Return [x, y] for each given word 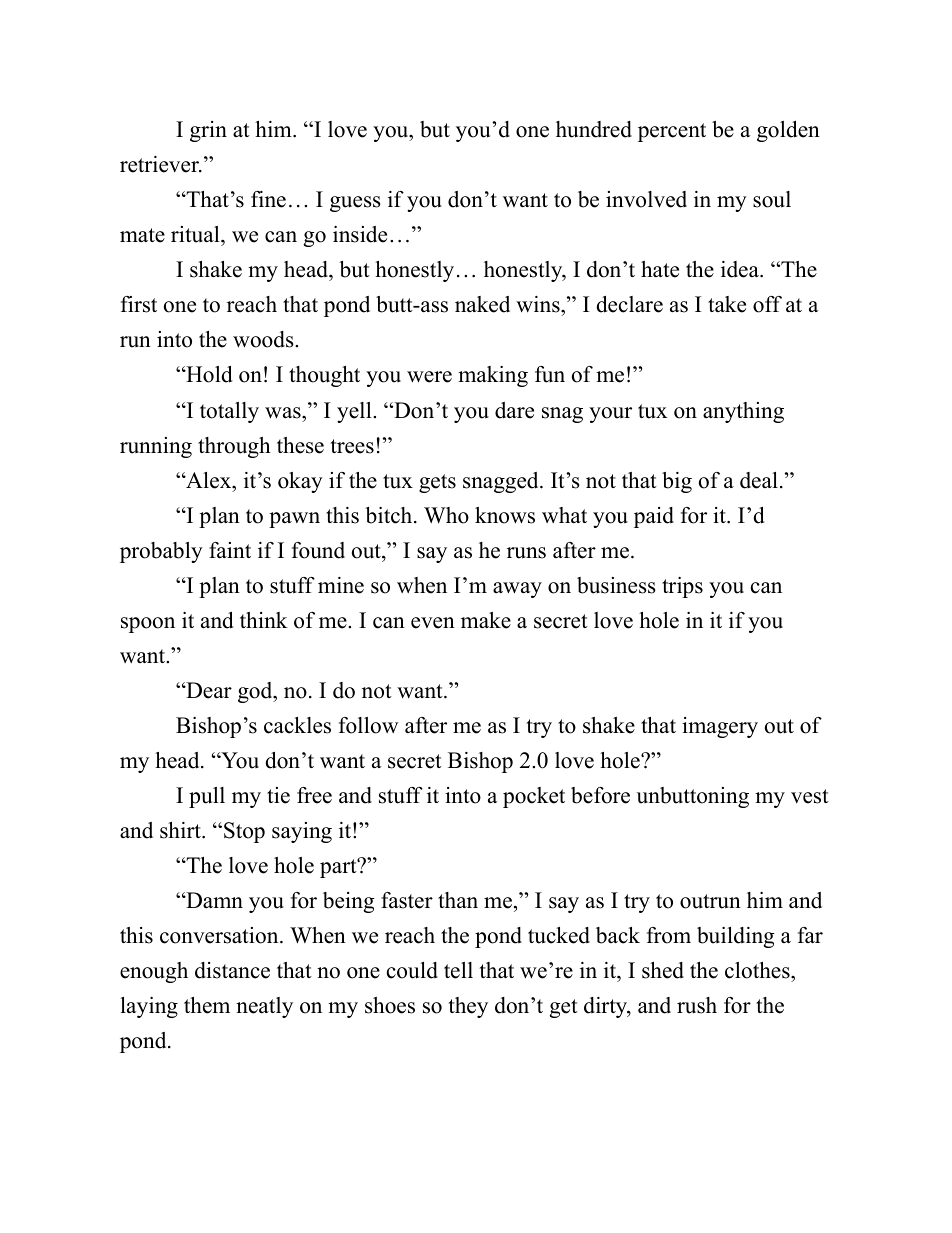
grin [208, 131]
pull [207, 797]
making [493, 376]
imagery [720, 727]
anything [743, 412]
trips [682, 587]
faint [230, 550]
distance [232, 970]
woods [264, 339]
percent [672, 132]
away [517, 590]
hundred [594, 129]
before [600, 795]
